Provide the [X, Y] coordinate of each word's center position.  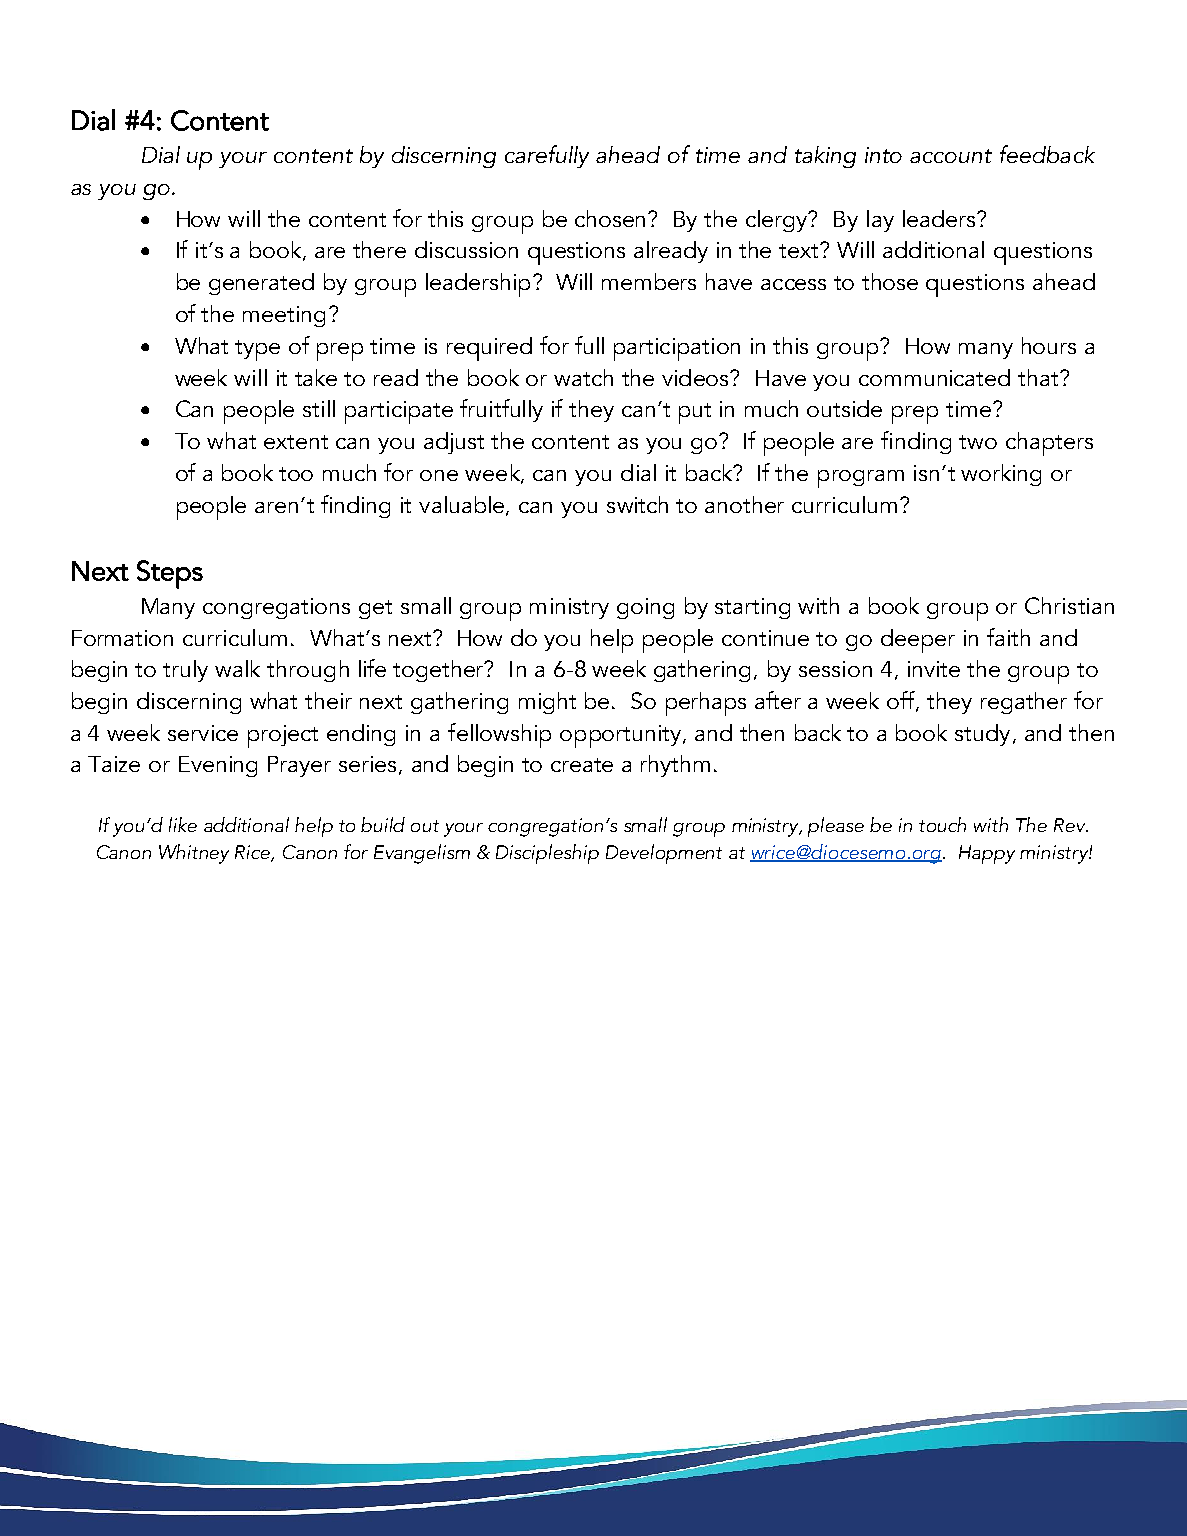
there [379, 249]
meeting [284, 316]
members [649, 281]
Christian [1069, 605]
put [695, 413]
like [183, 824]
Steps [170, 574]
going [645, 608]
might [547, 703]
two [978, 442]
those [890, 281]
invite [934, 669]
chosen [612, 218]
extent [296, 442]
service [203, 733]
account [951, 156]
